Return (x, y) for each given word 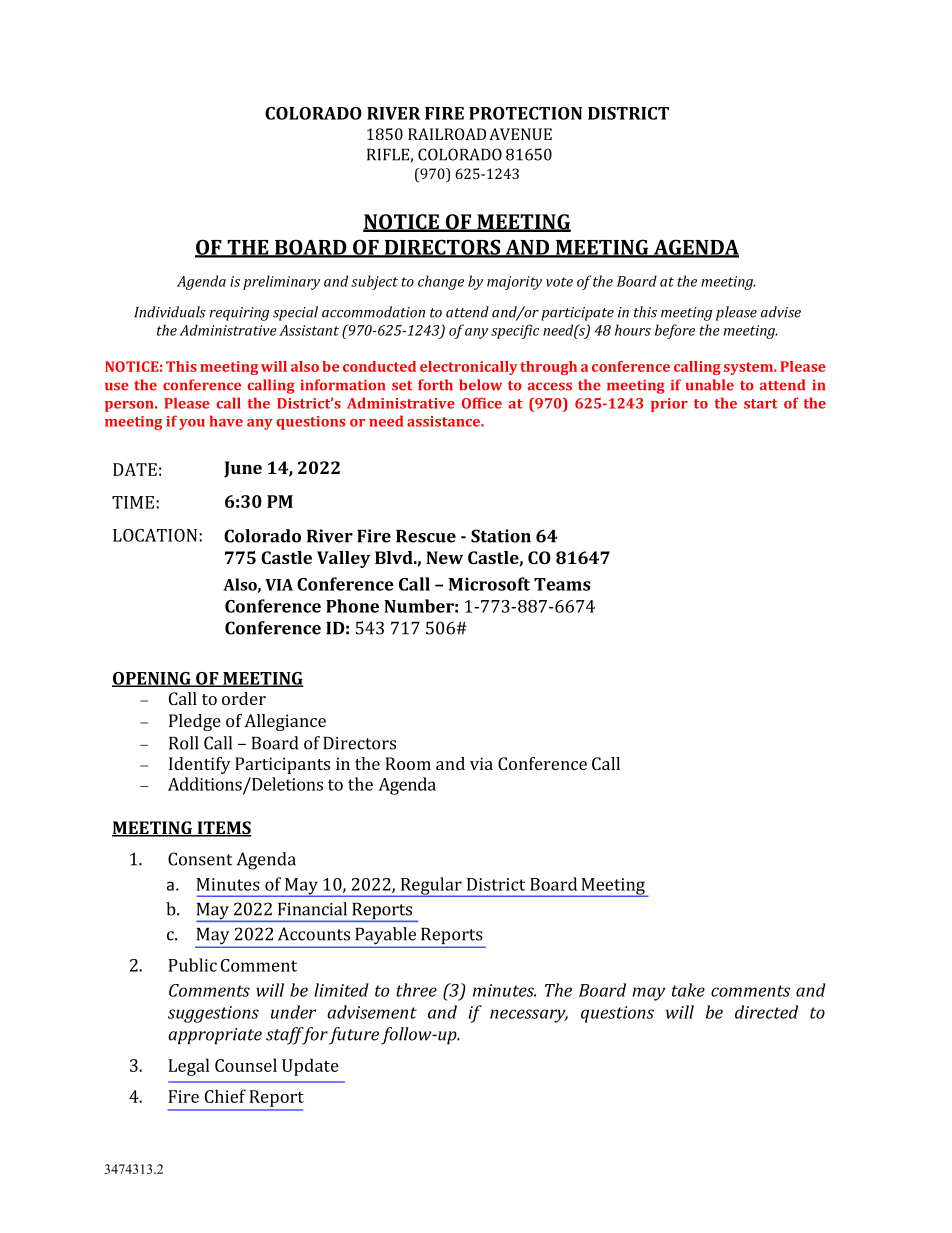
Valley (343, 559)
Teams (562, 584)
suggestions (213, 1014)
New (444, 557)
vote (559, 282)
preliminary (281, 282)
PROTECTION (525, 113)
